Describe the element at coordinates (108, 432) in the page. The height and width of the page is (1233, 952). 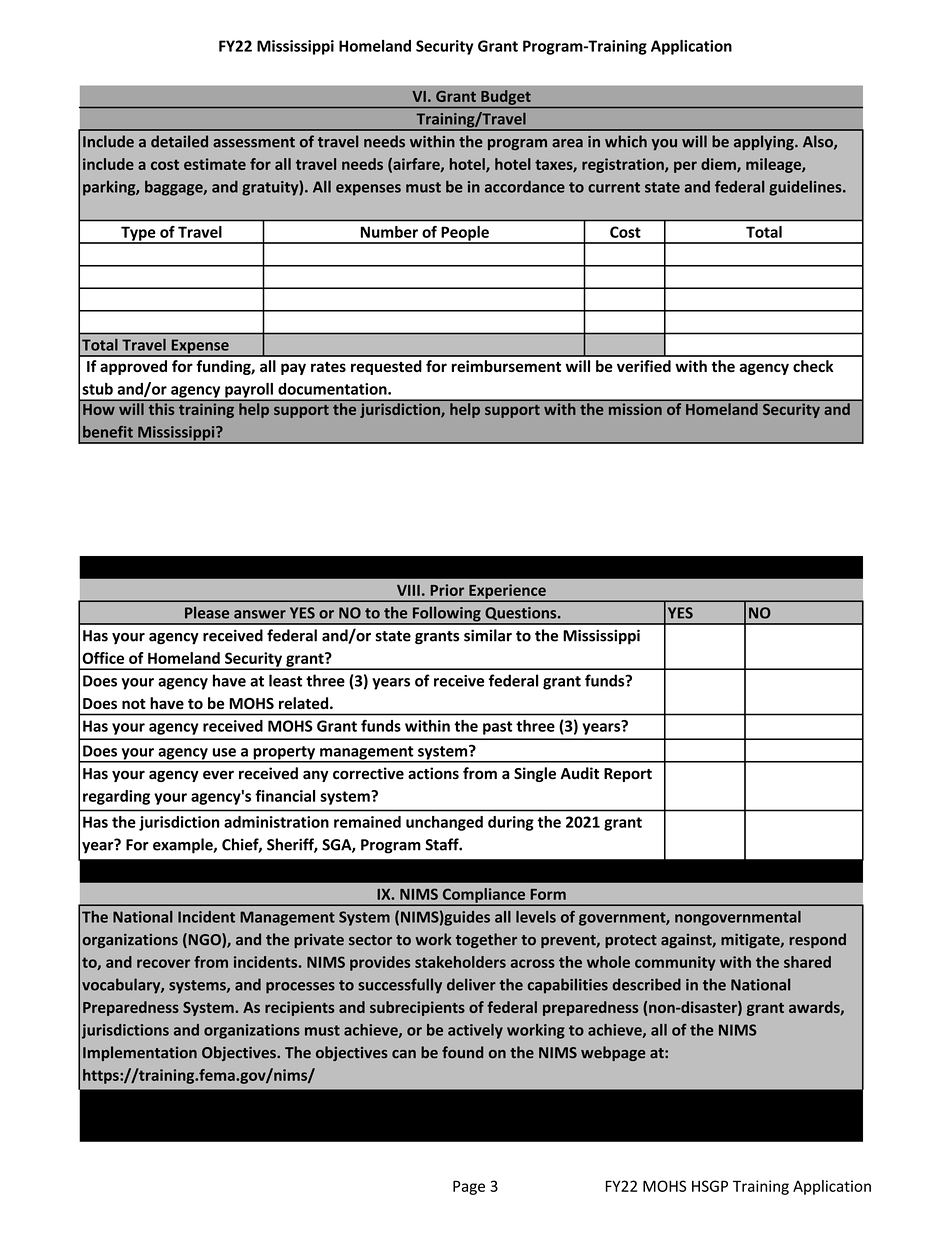
I see `benefit` at that location.
